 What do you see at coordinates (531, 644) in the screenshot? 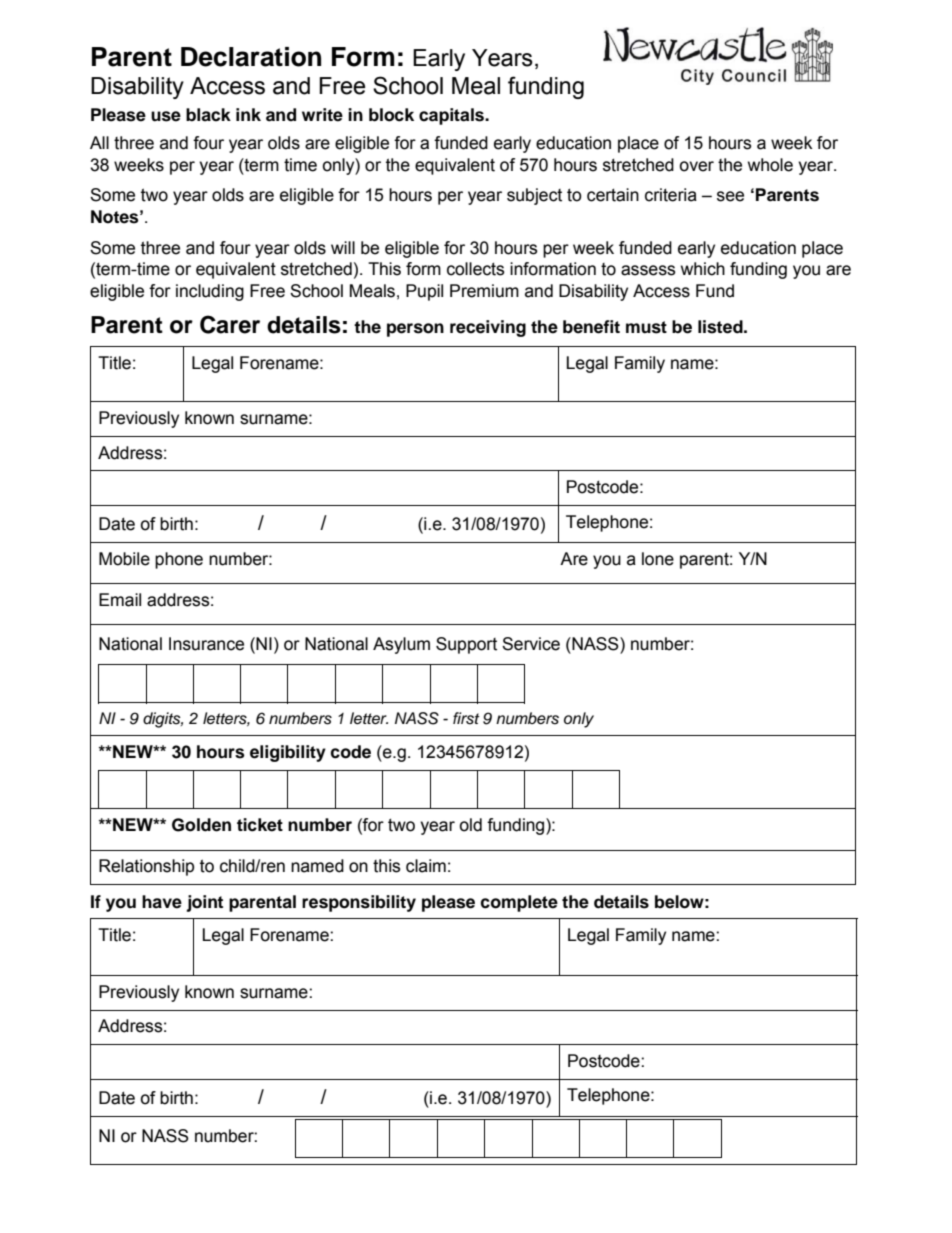
I see `Service` at bounding box center [531, 644].
